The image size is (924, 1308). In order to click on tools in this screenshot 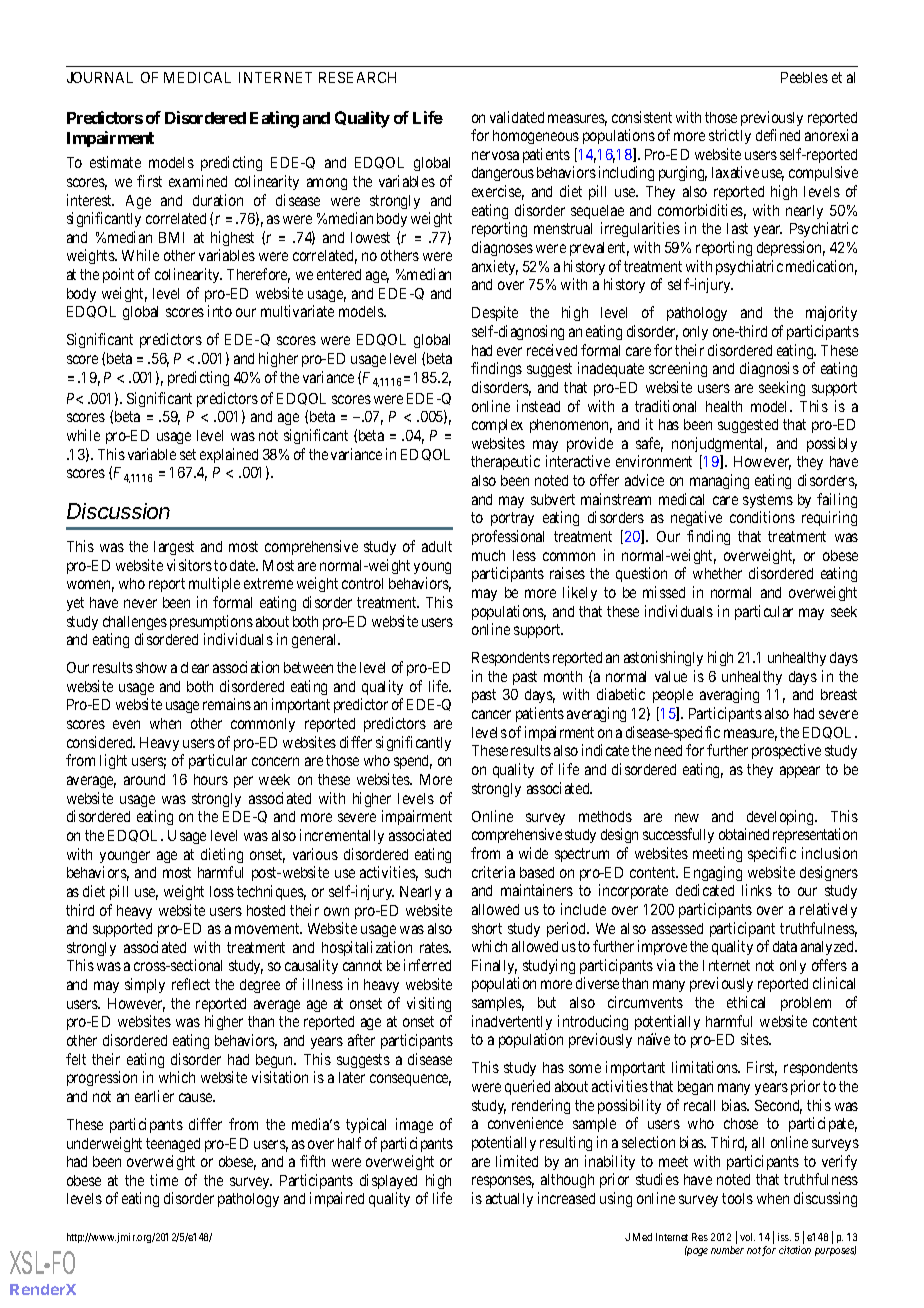, I will do `click(737, 1198)`.
